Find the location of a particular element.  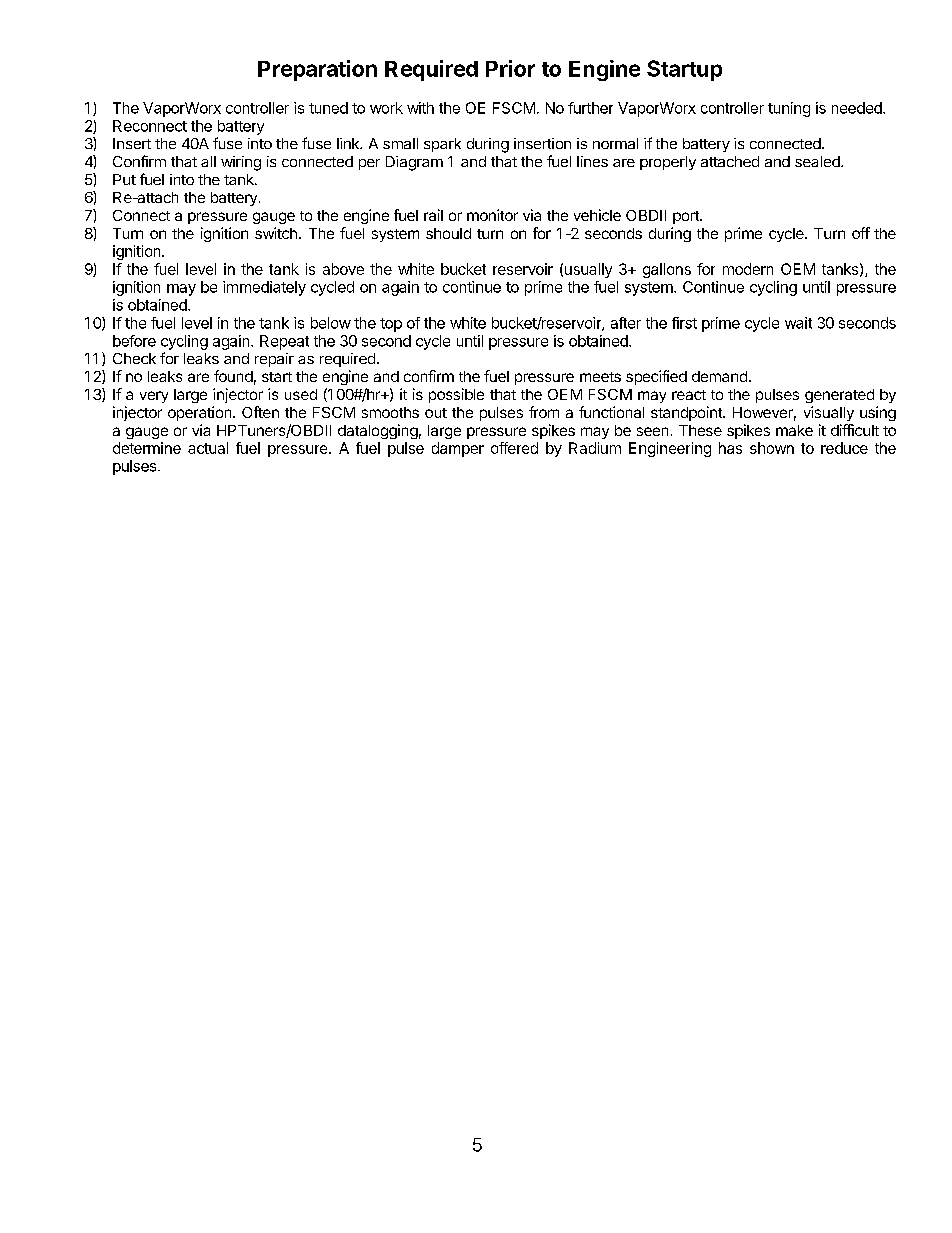

wiring is located at coordinates (241, 163).
